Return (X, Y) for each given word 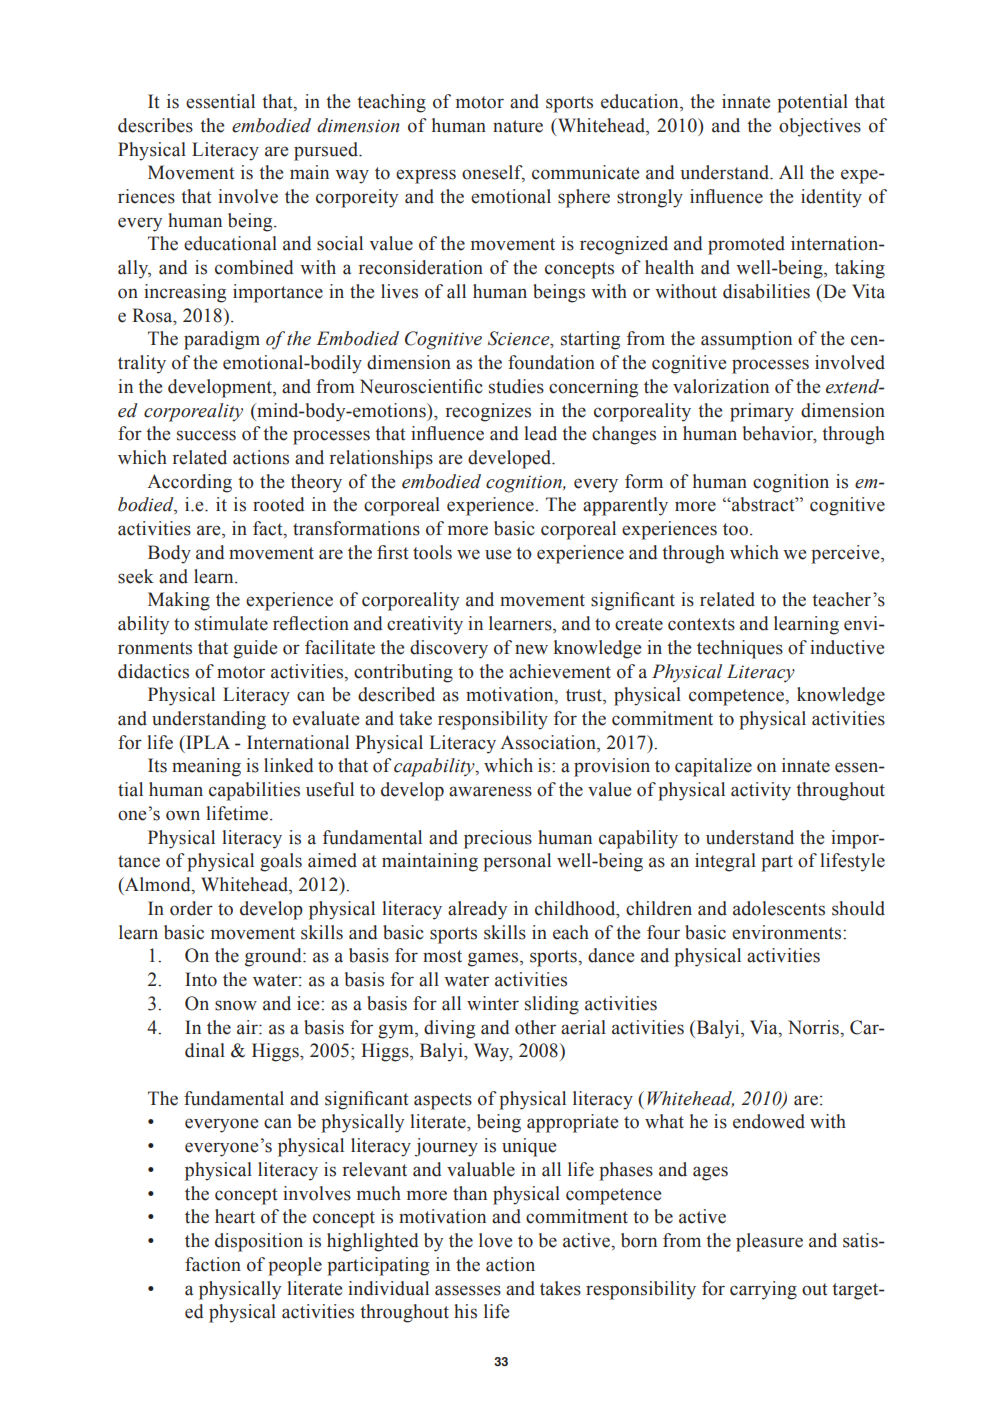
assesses (468, 1290)
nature (518, 126)
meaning (206, 767)
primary (762, 412)
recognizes (488, 412)
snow (236, 1005)
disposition (259, 1242)
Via (765, 1027)
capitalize (713, 767)
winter (493, 1003)
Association (549, 742)
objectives (820, 127)
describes (155, 125)
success (206, 435)
